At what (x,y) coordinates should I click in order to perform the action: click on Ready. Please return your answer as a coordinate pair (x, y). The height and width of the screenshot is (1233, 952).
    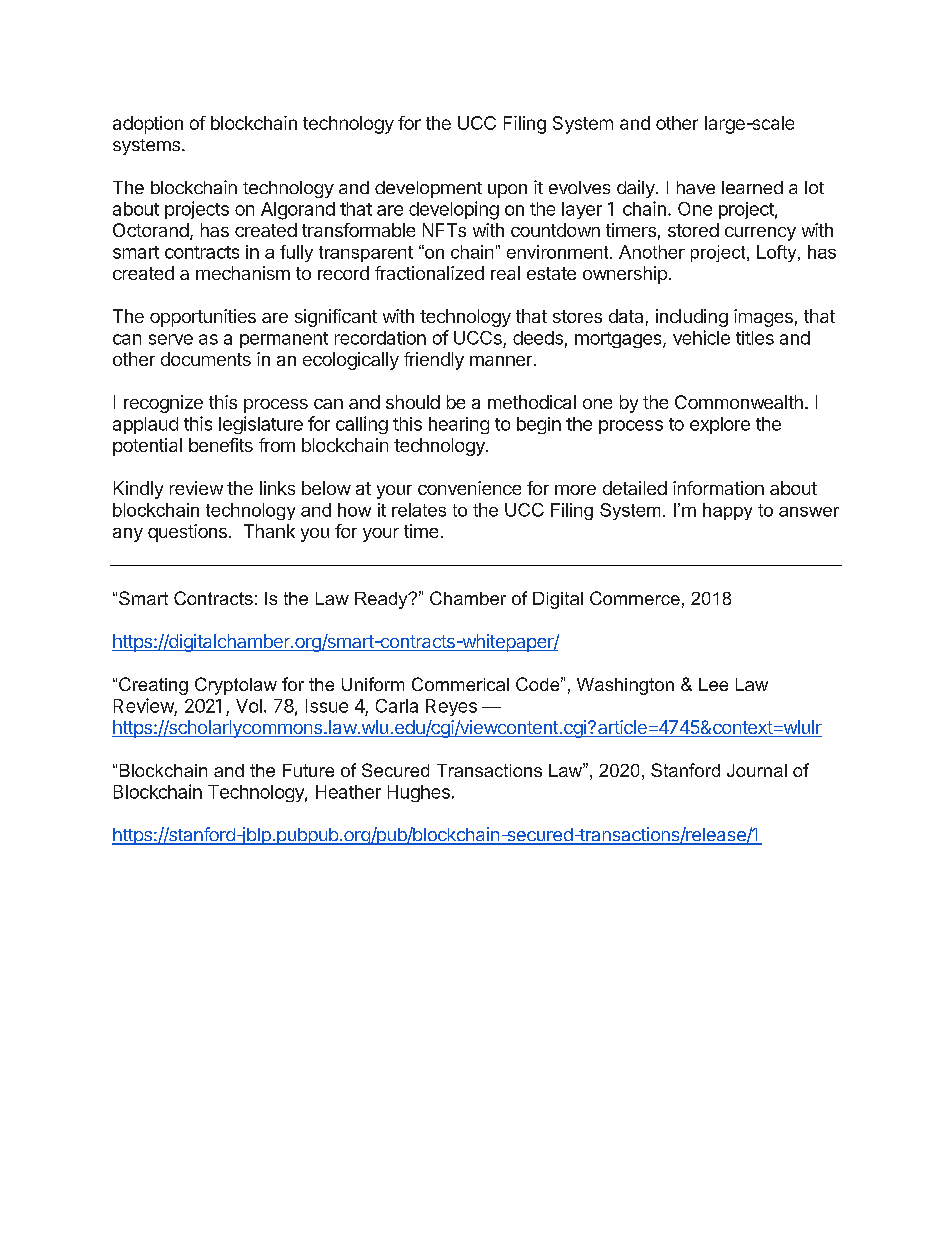
    Looking at the image, I should click on (382, 600).
